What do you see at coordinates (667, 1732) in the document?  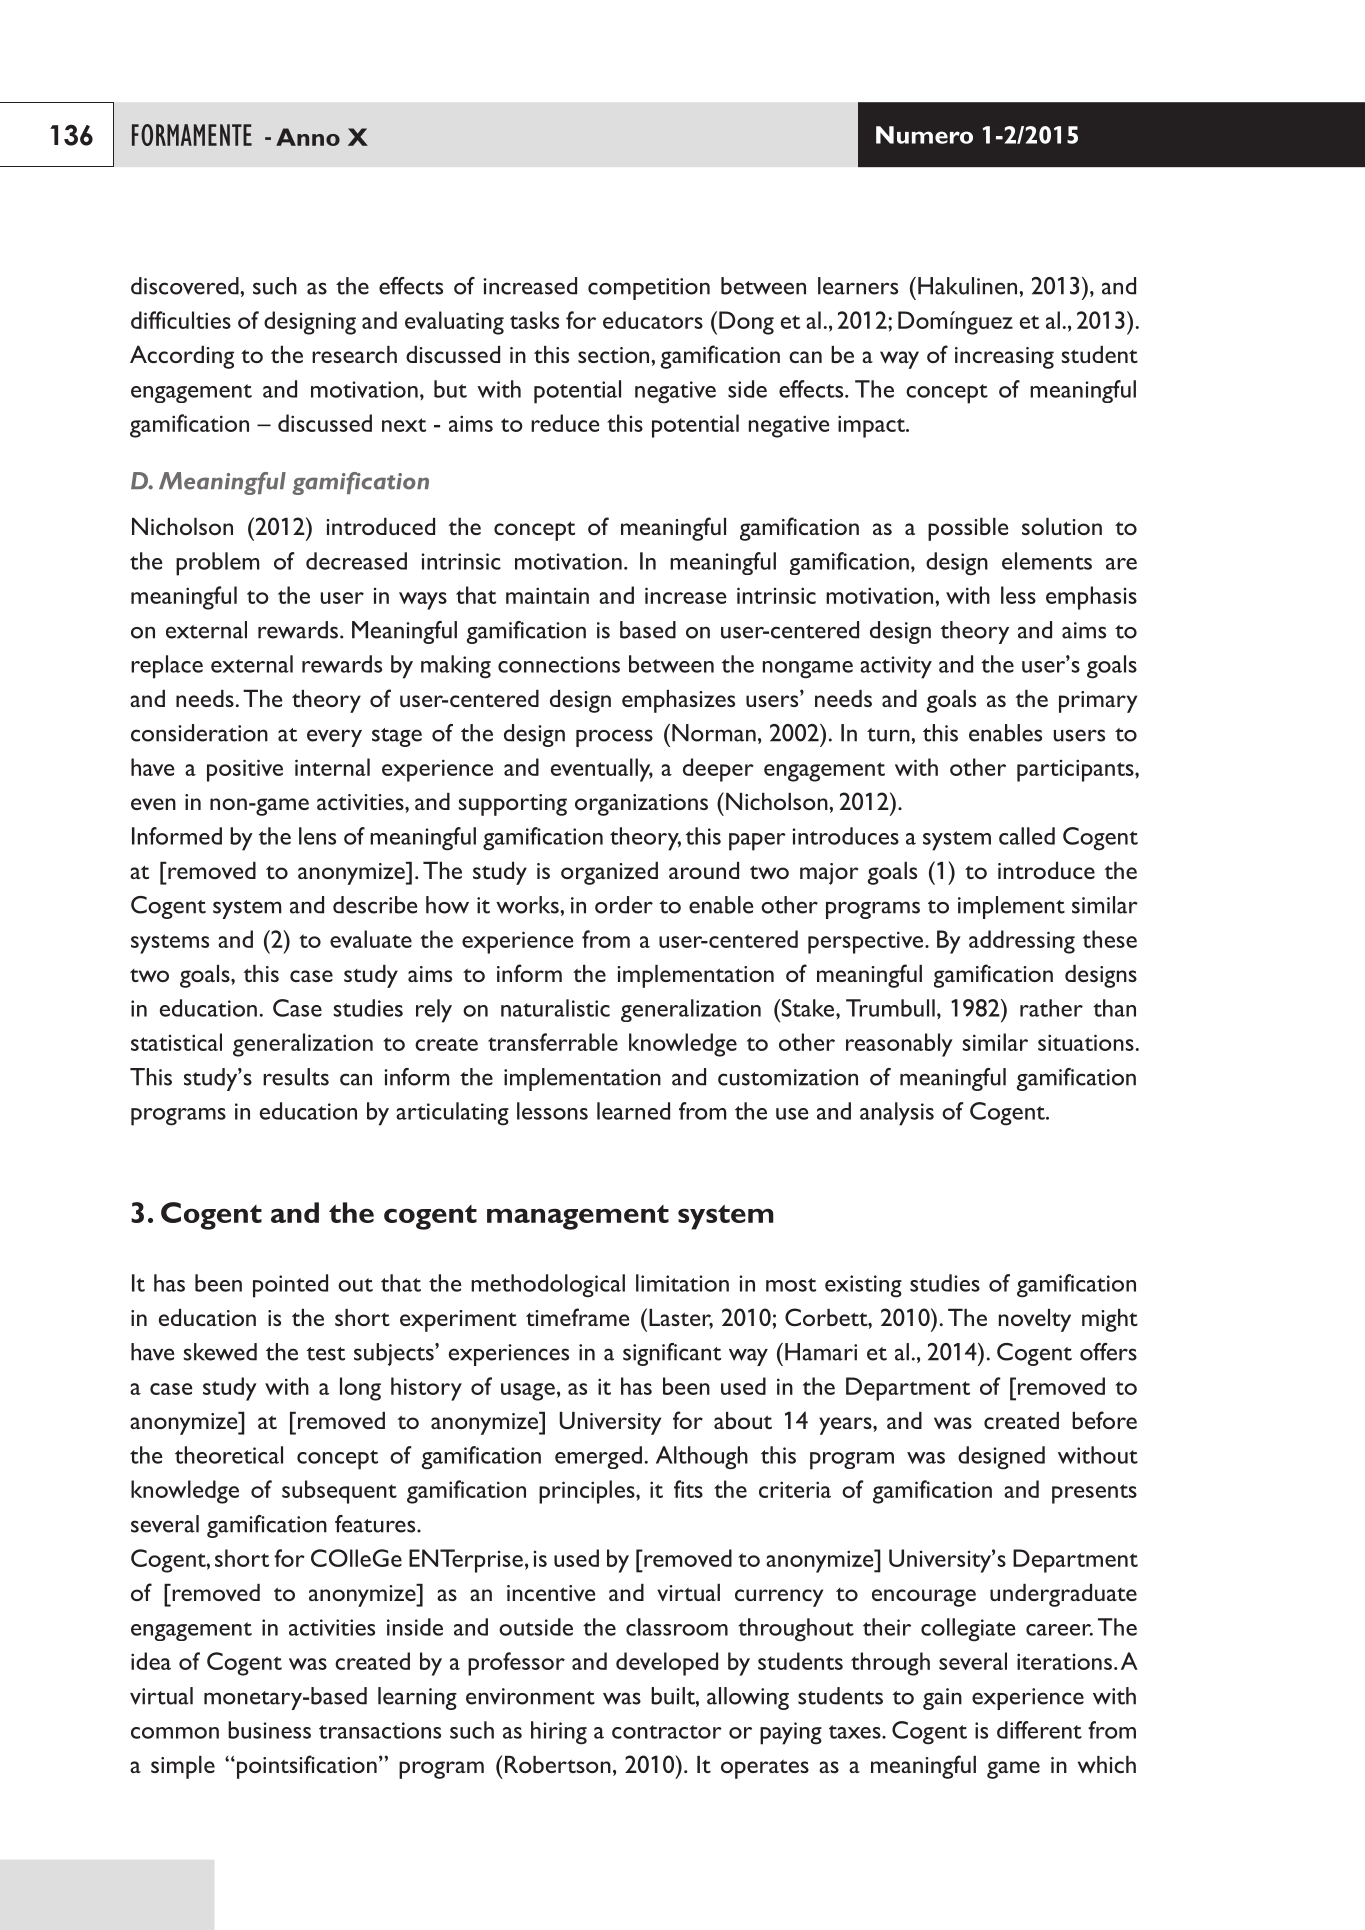 I see `contractor` at bounding box center [667, 1732].
